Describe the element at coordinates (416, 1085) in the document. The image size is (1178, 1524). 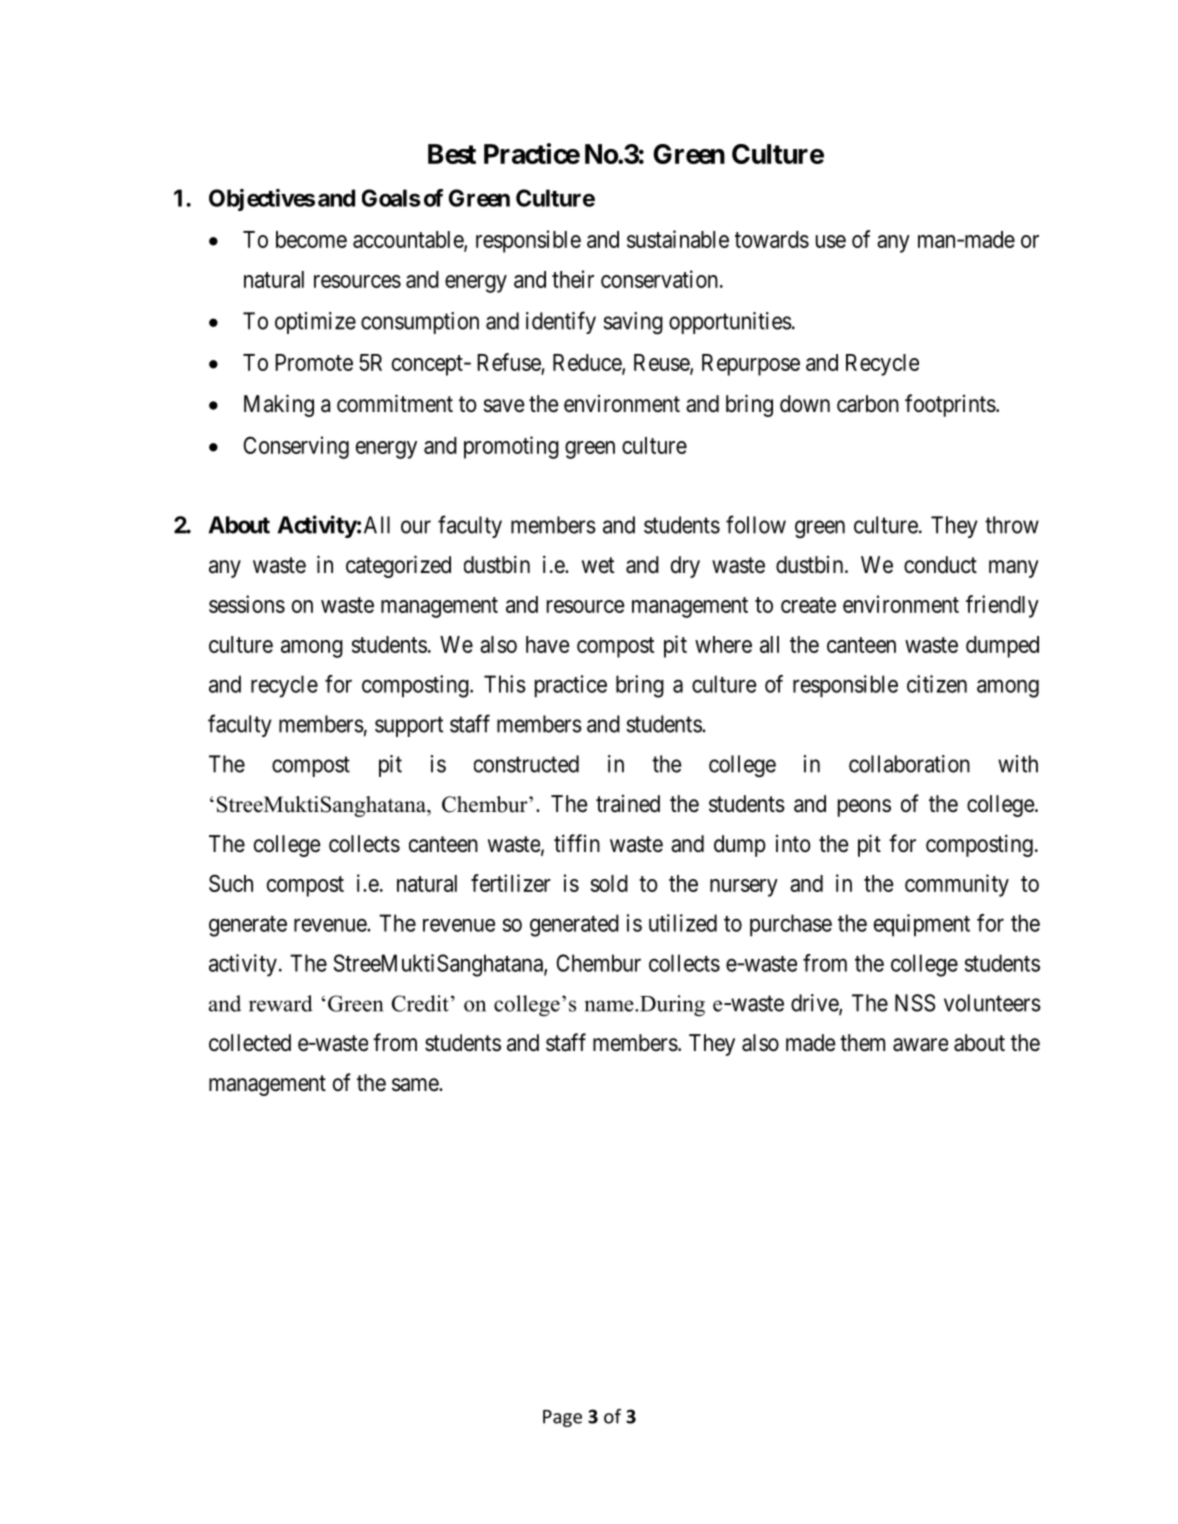
I see `same` at that location.
